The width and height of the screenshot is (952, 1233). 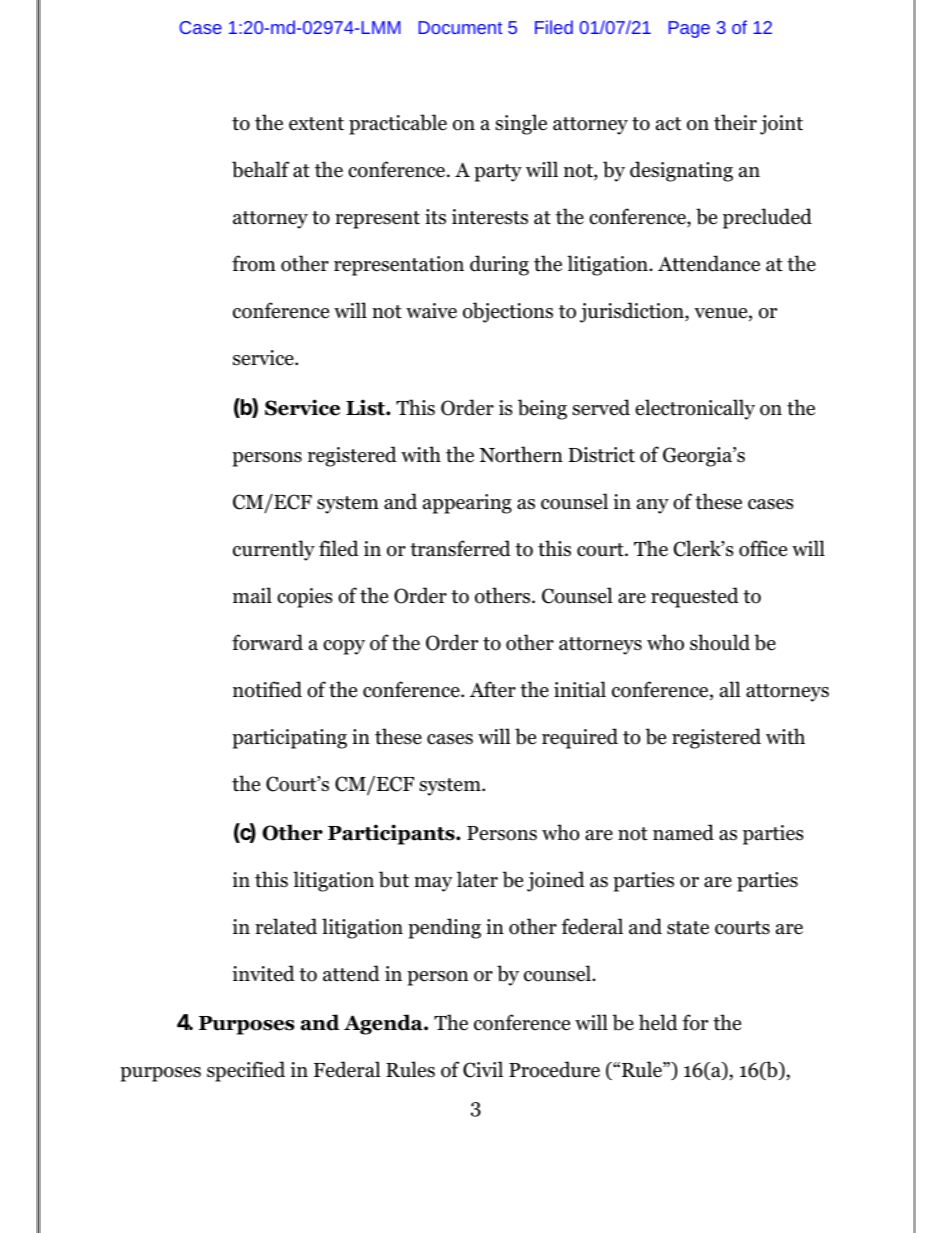 I want to click on After, so click(x=493, y=689).
